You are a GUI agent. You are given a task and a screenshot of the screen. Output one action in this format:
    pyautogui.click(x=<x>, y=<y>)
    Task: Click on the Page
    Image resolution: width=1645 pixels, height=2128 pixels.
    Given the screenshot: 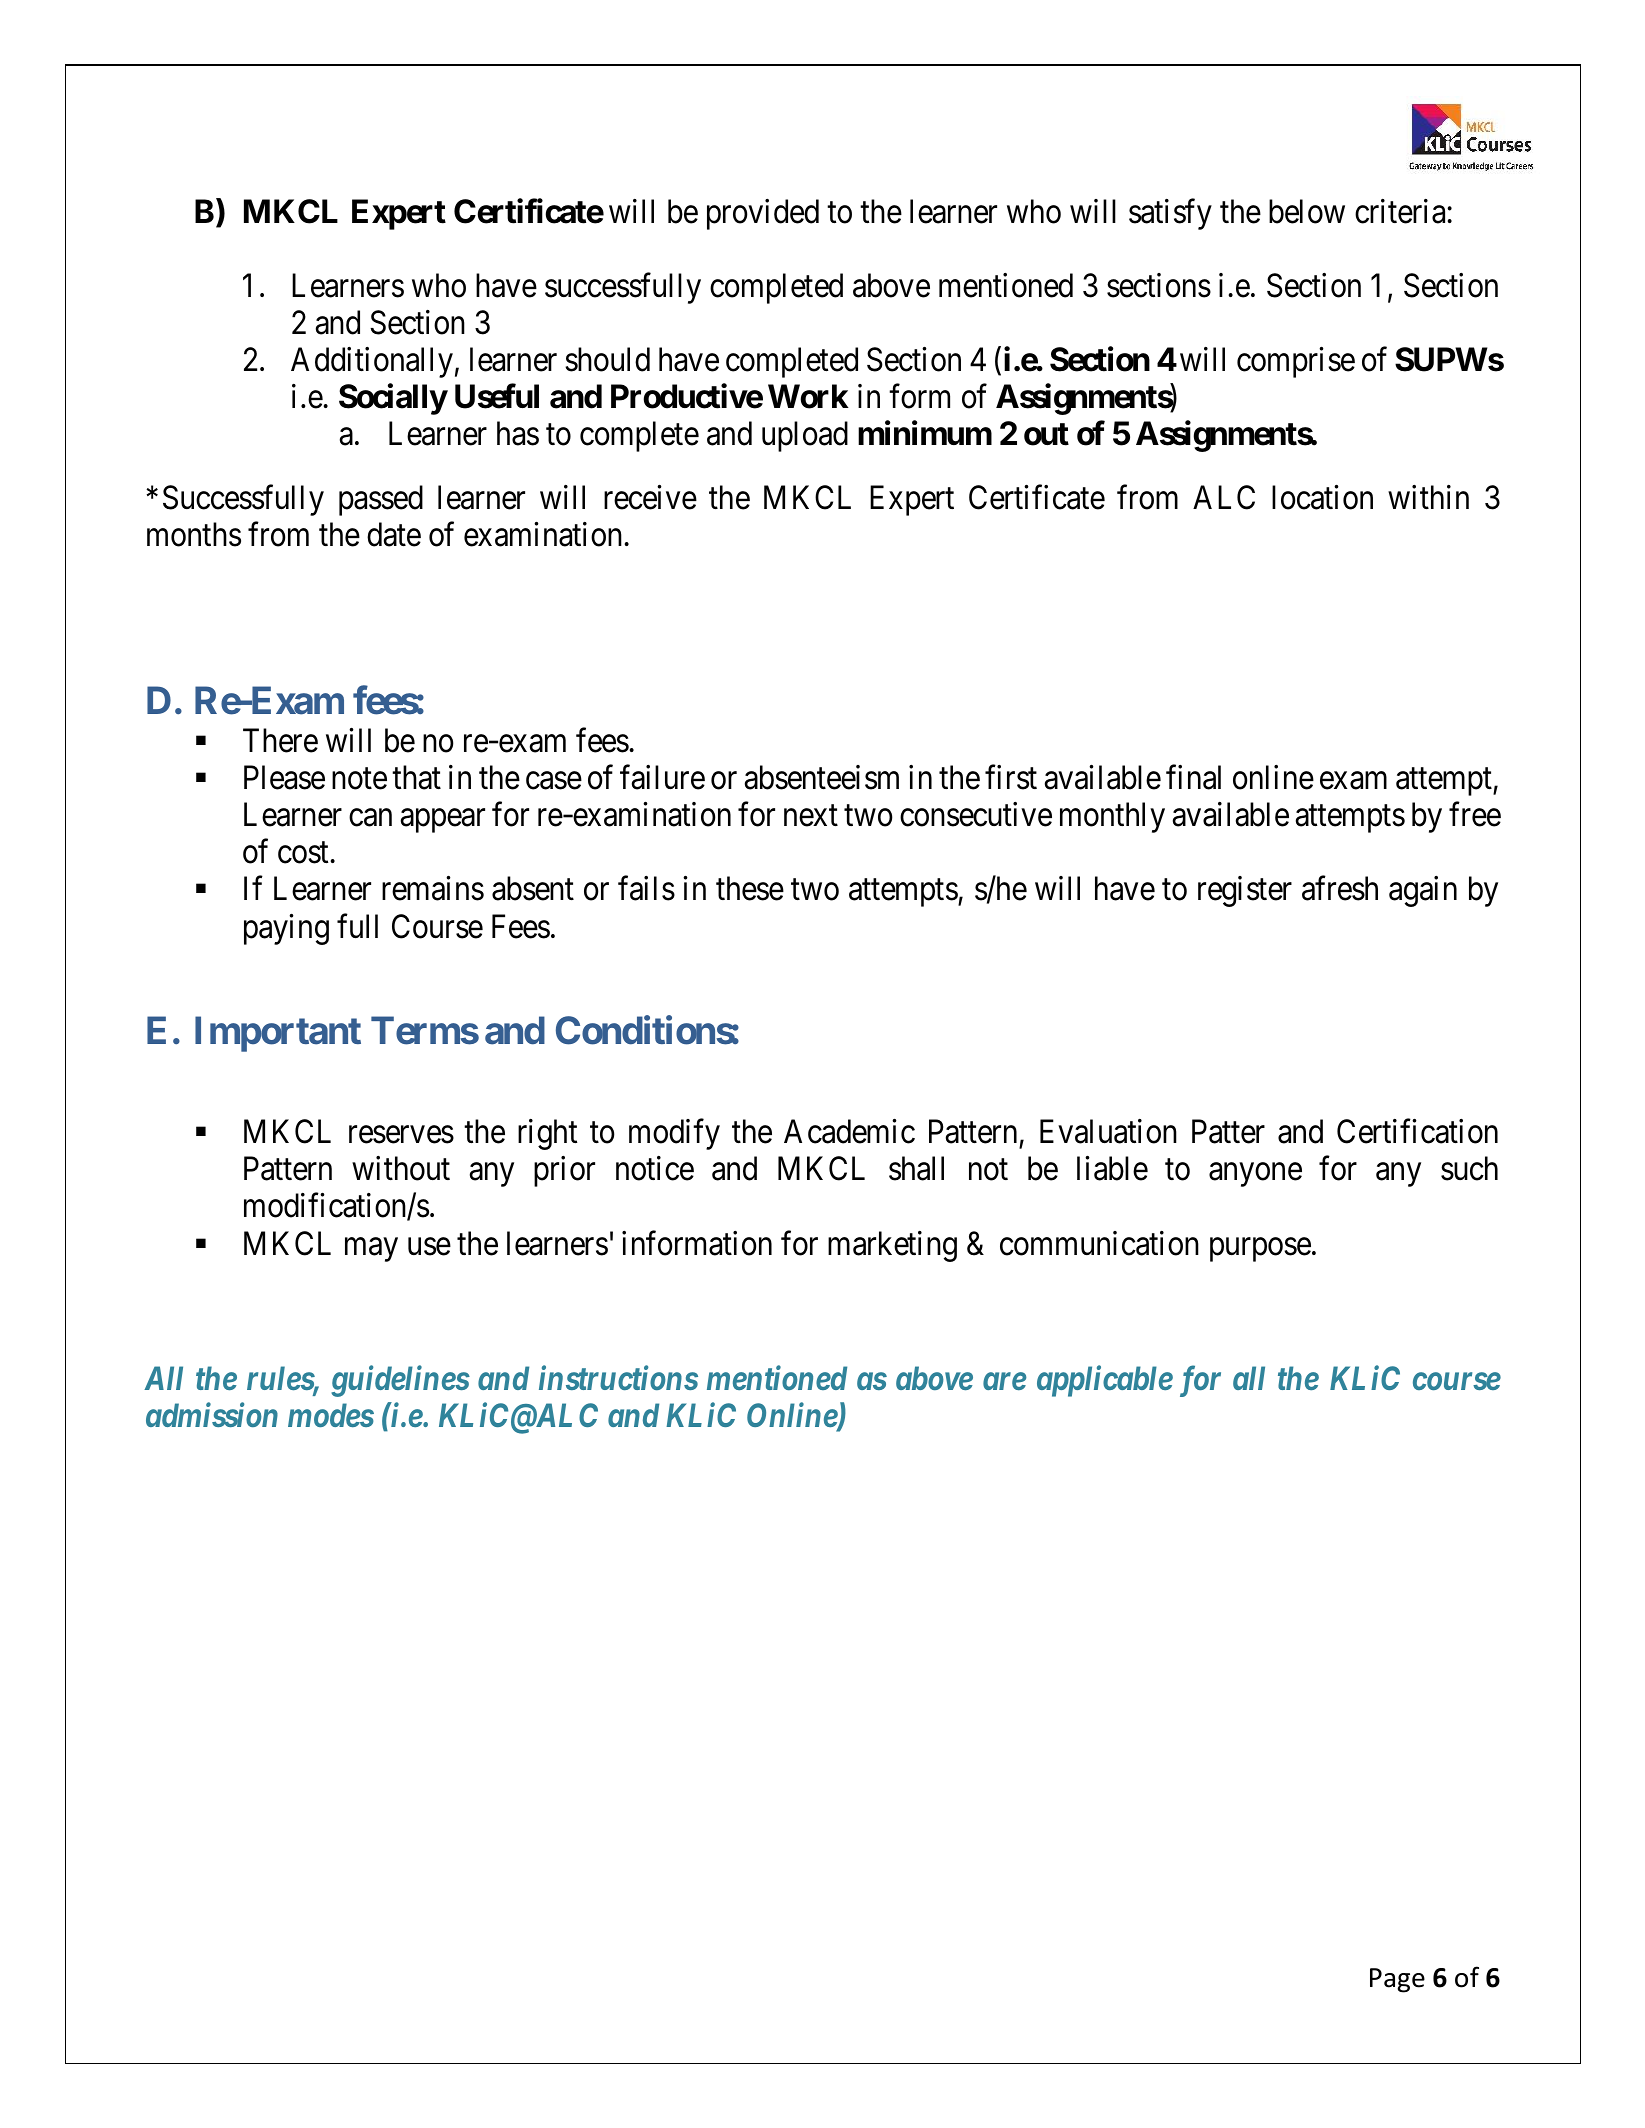 What is the action you would take?
    pyautogui.click(x=1397, y=1980)
